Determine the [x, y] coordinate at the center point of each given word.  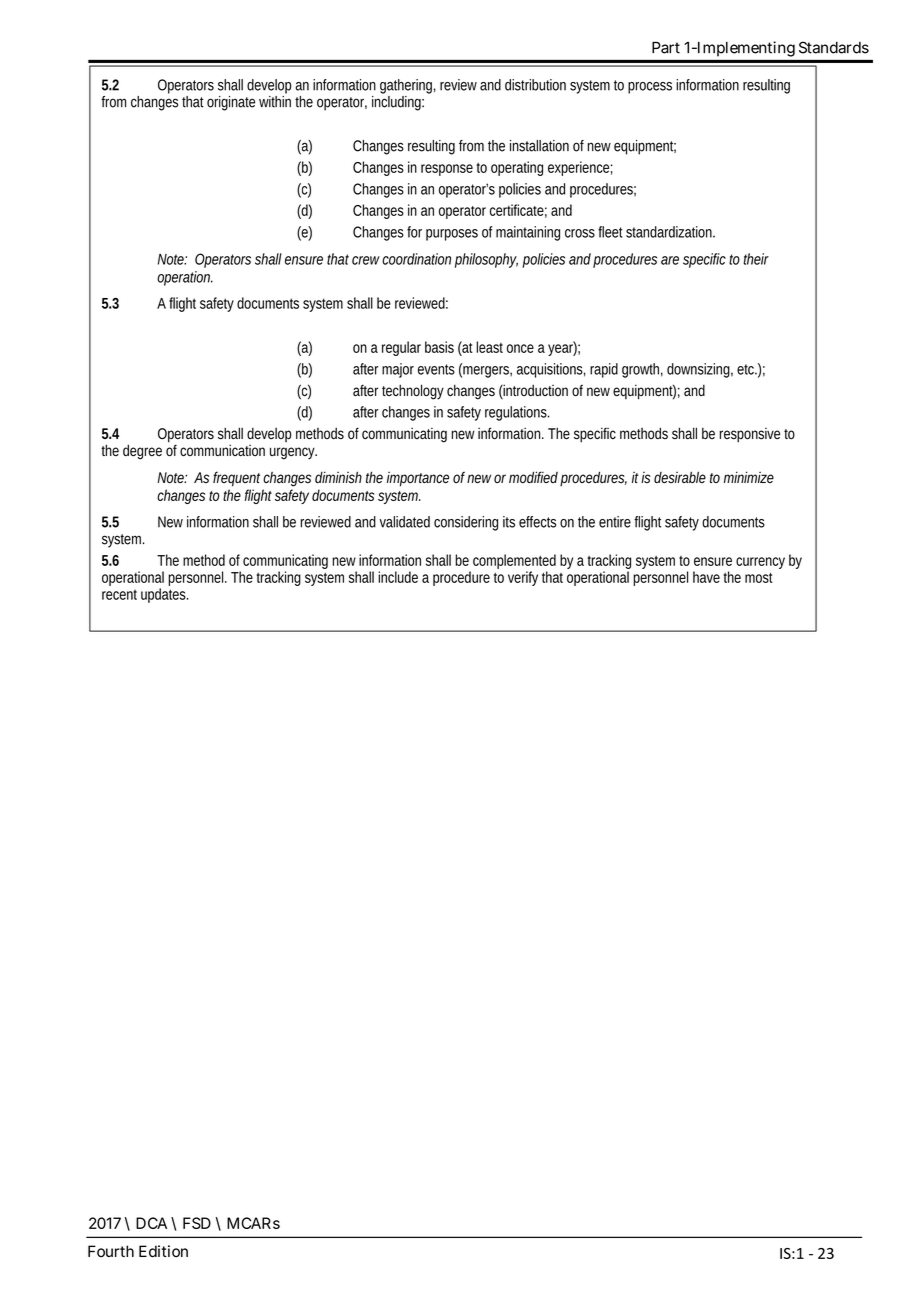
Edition [163, 1251]
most [759, 578]
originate [231, 103]
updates [164, 595]
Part [666, 48]
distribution [535, 85]
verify [523, 578]
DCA [151, 1223]
